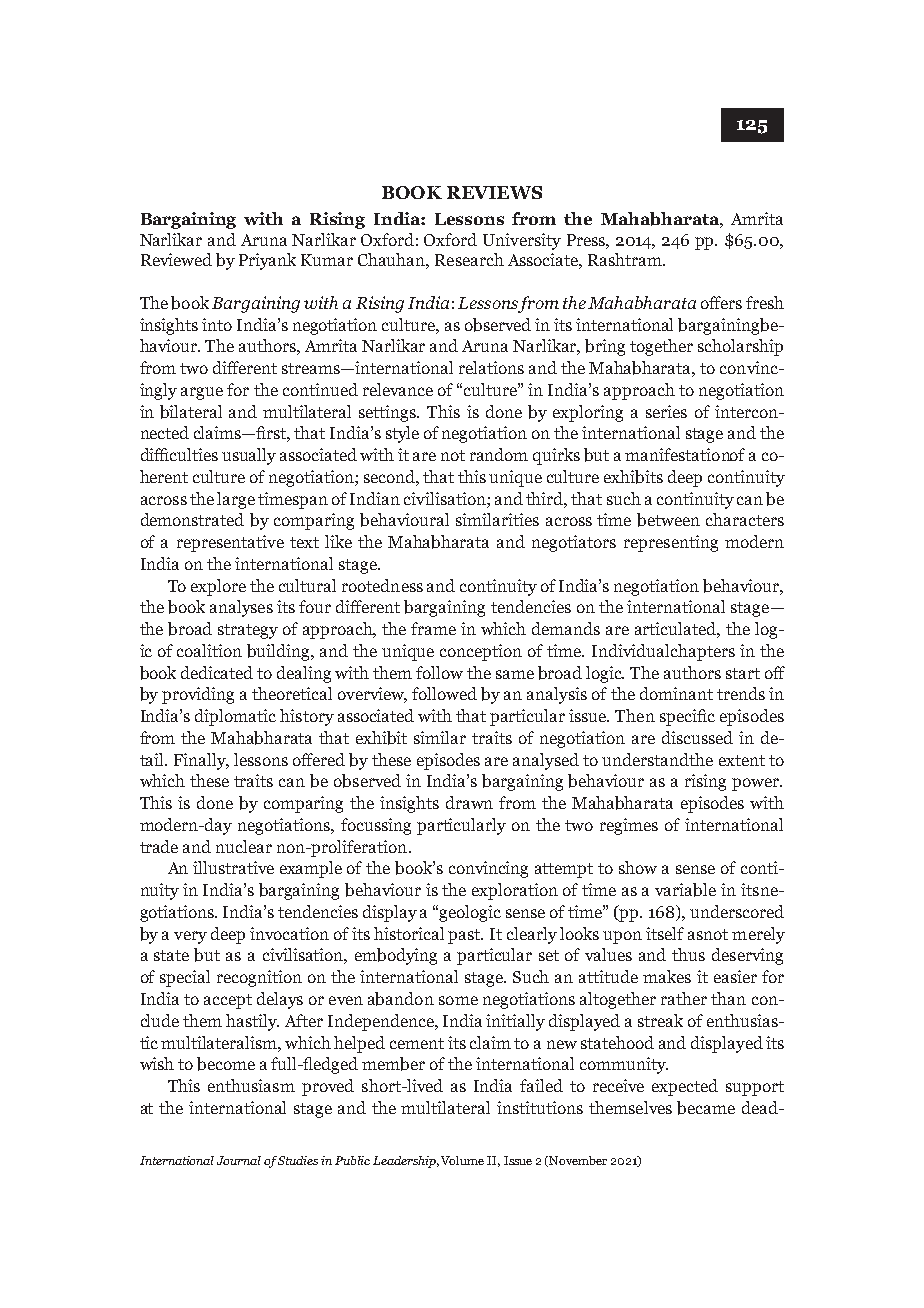  I want to click on conception, so click(481, 652).
